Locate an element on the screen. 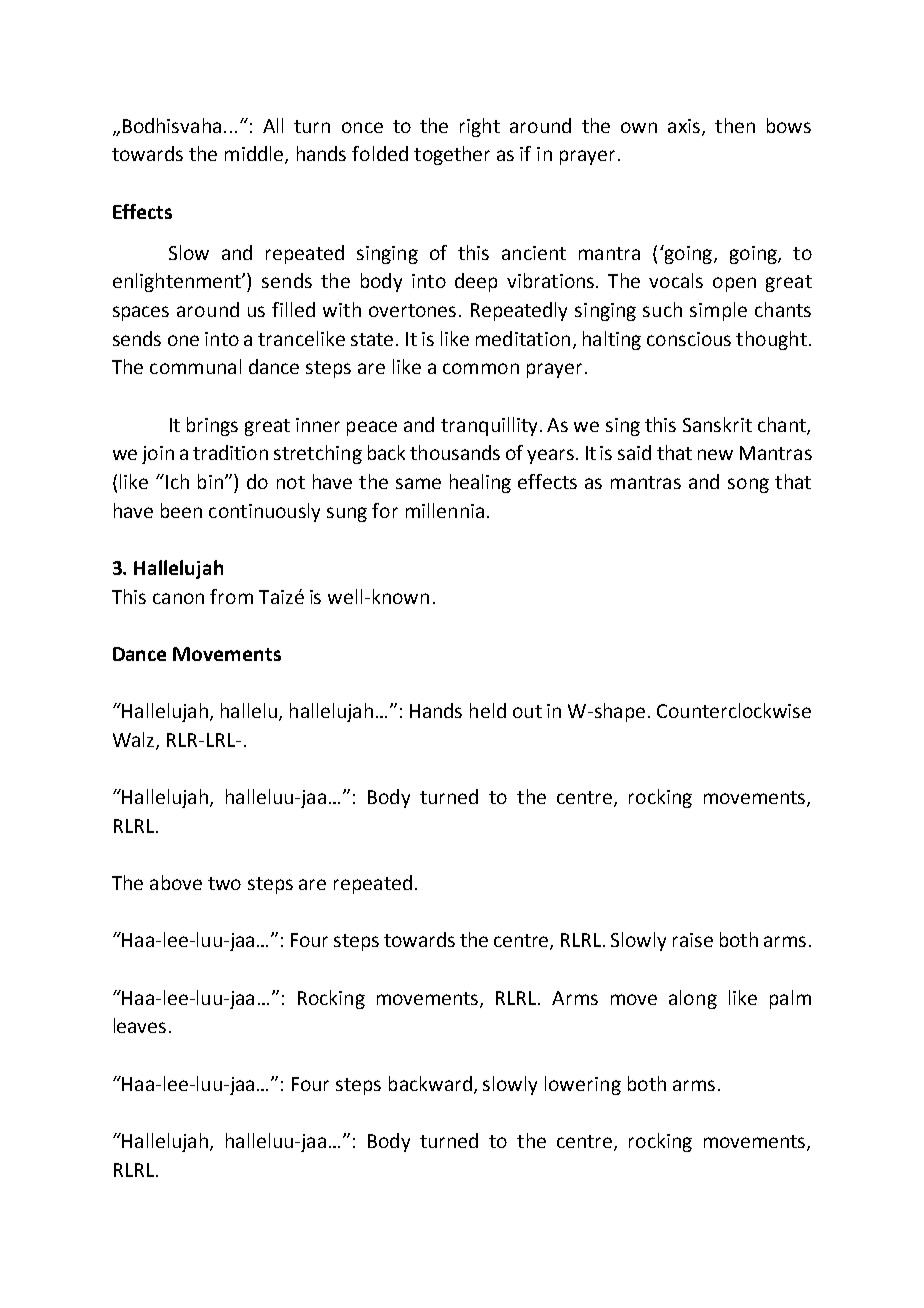 This screenshot has height=1308, width=924. lowering is located at coordinates (583, 1085).
